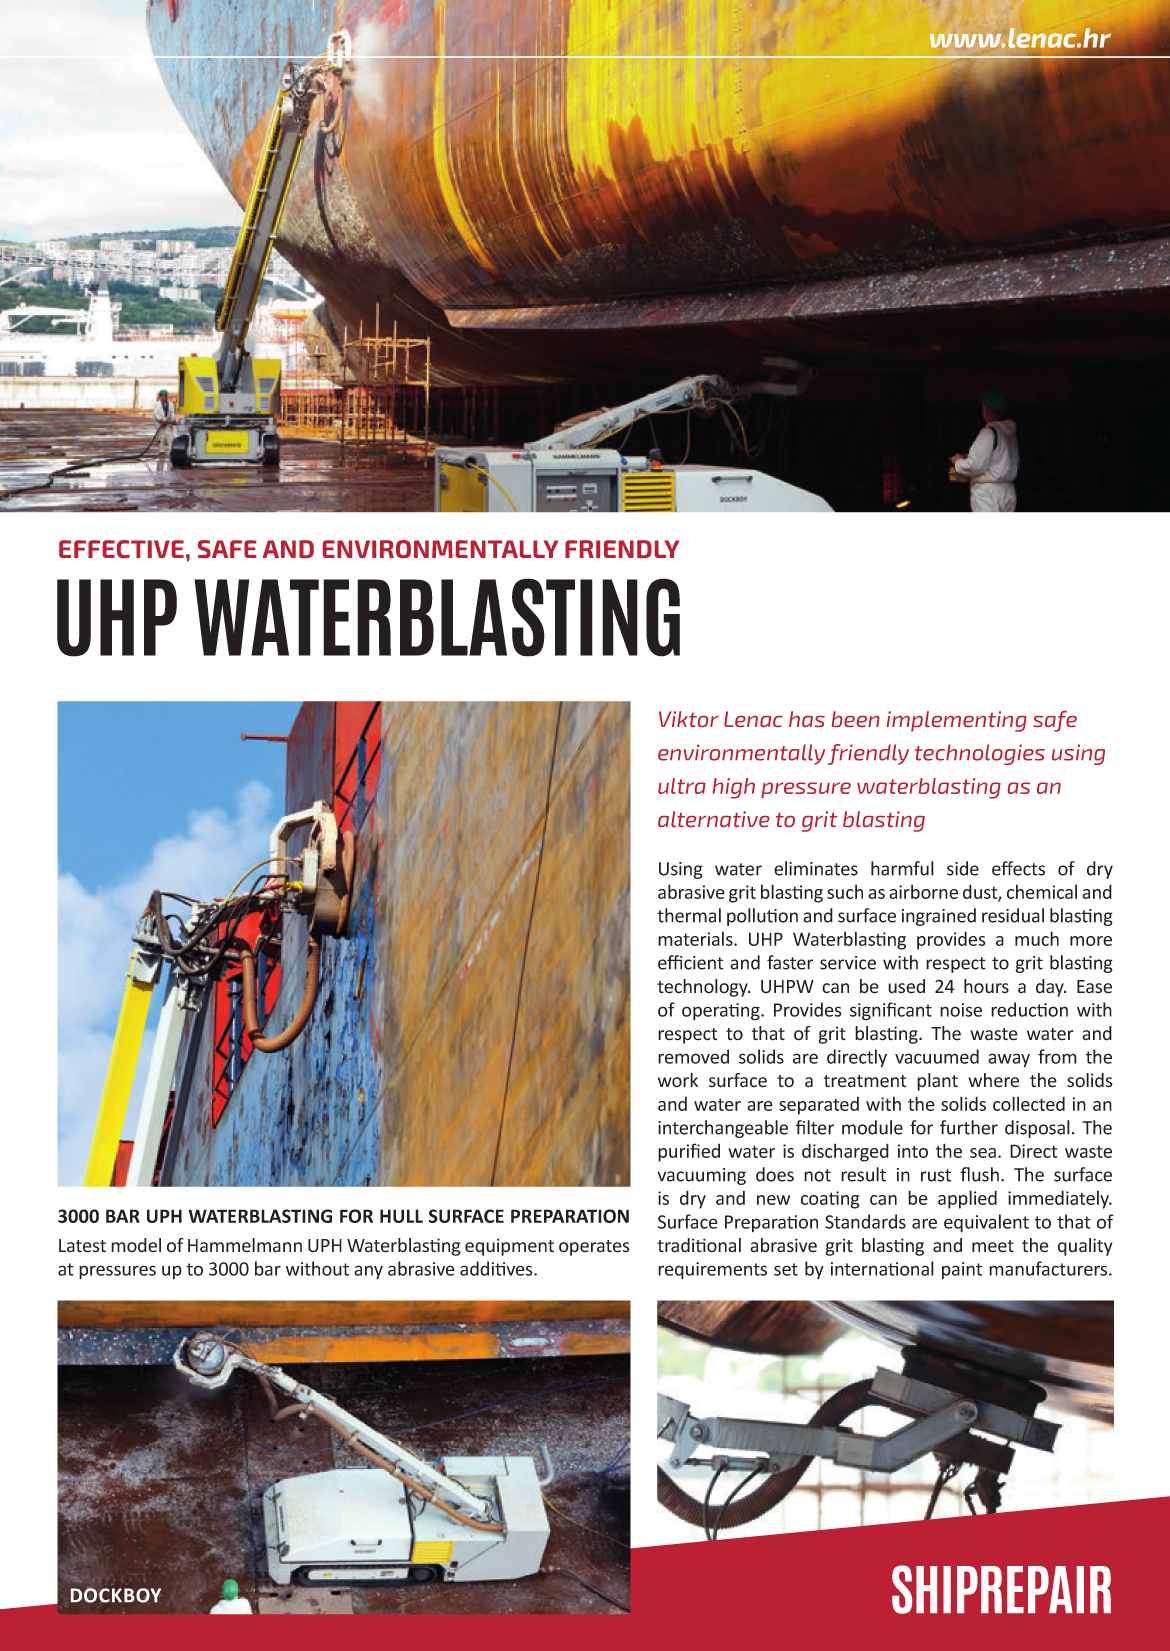 The width and height of the screenshot is (1170, 1651). I want to click on model, so click(136, 1245).
